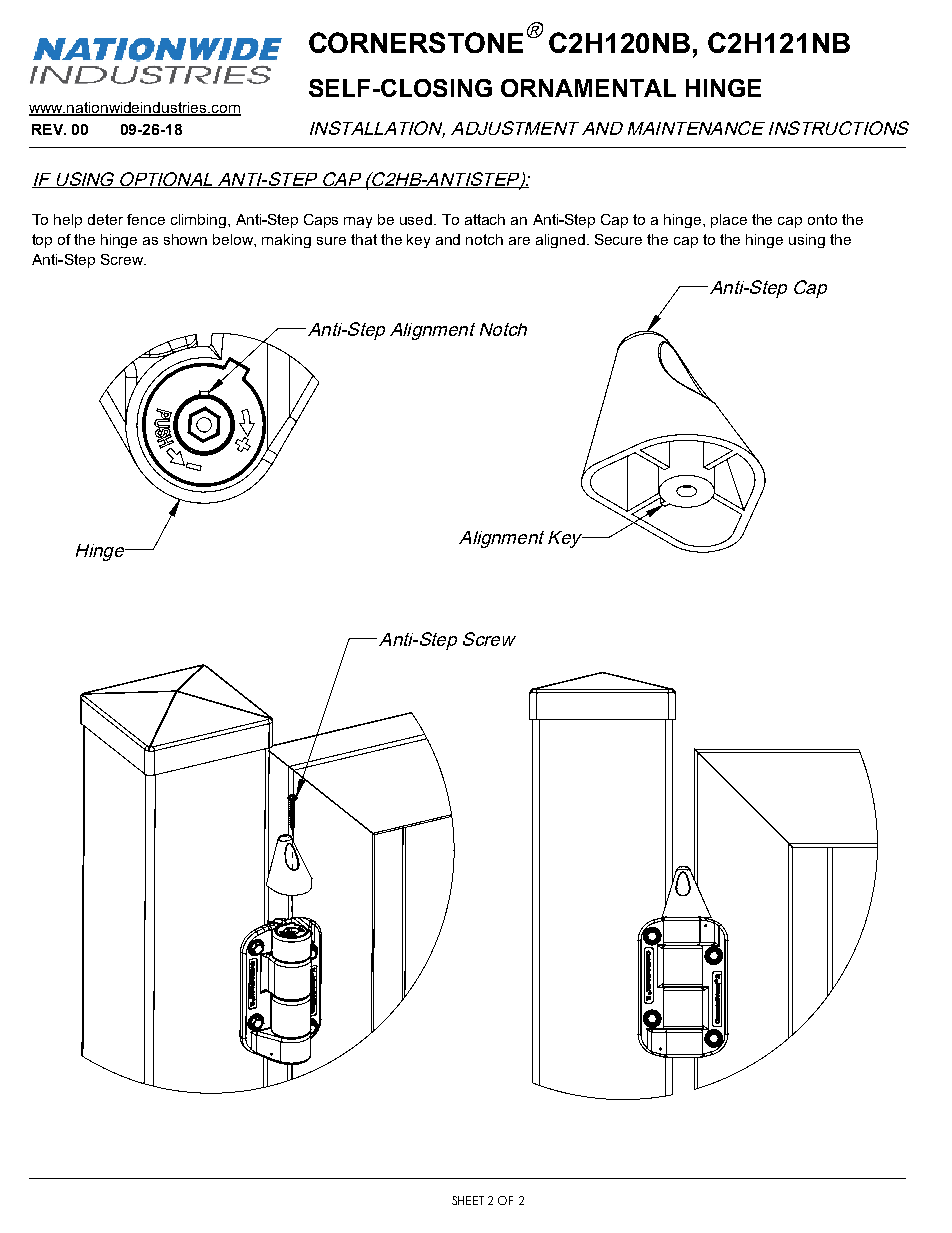 The width and height of the screenshot is (952, 1233). Describe the element at coordinates (42, 241) in the screenshot. I see `top` at that location.
